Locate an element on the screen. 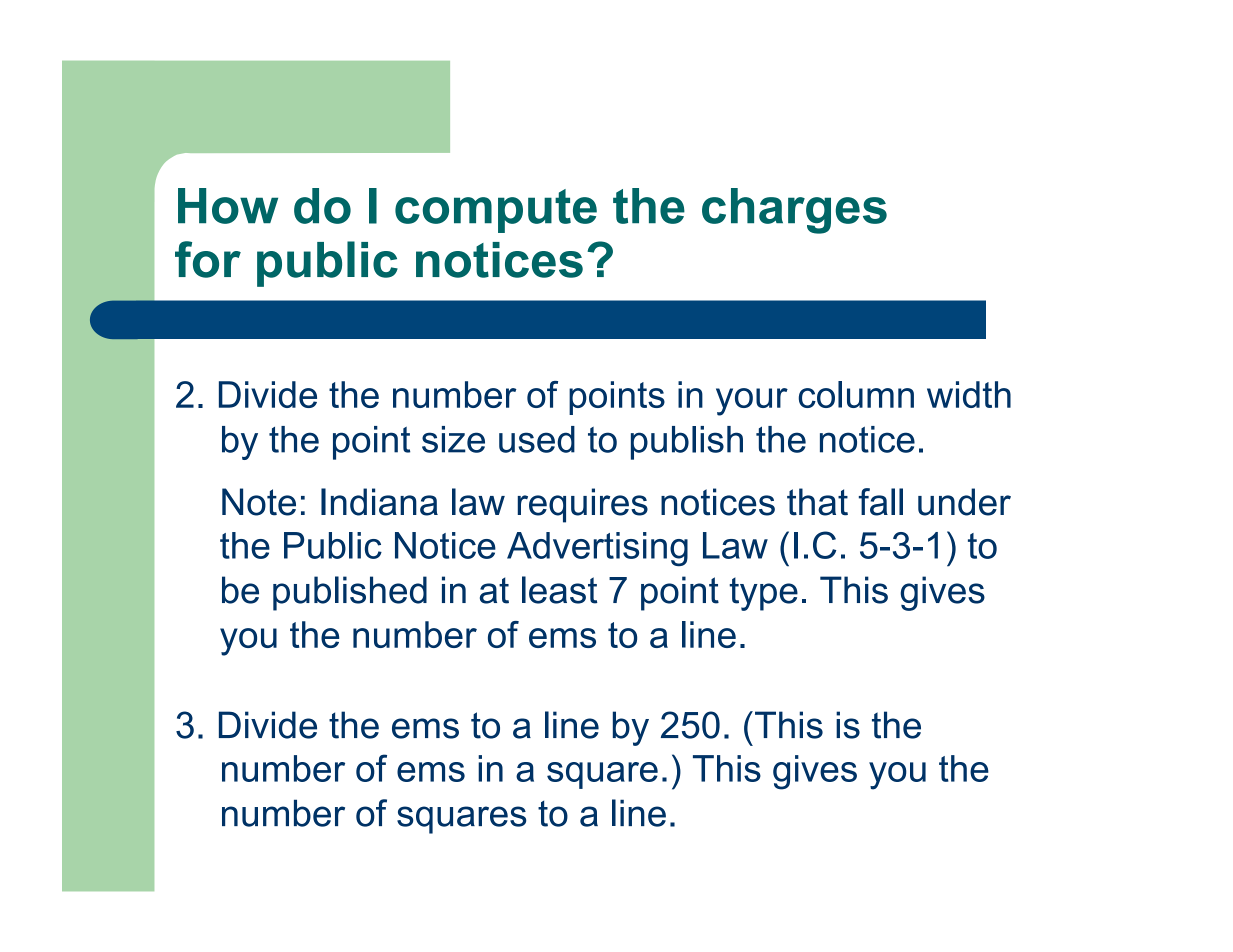 The height and width of the screenshot is (952, 1233). size is located at coordinates (453, 439).
